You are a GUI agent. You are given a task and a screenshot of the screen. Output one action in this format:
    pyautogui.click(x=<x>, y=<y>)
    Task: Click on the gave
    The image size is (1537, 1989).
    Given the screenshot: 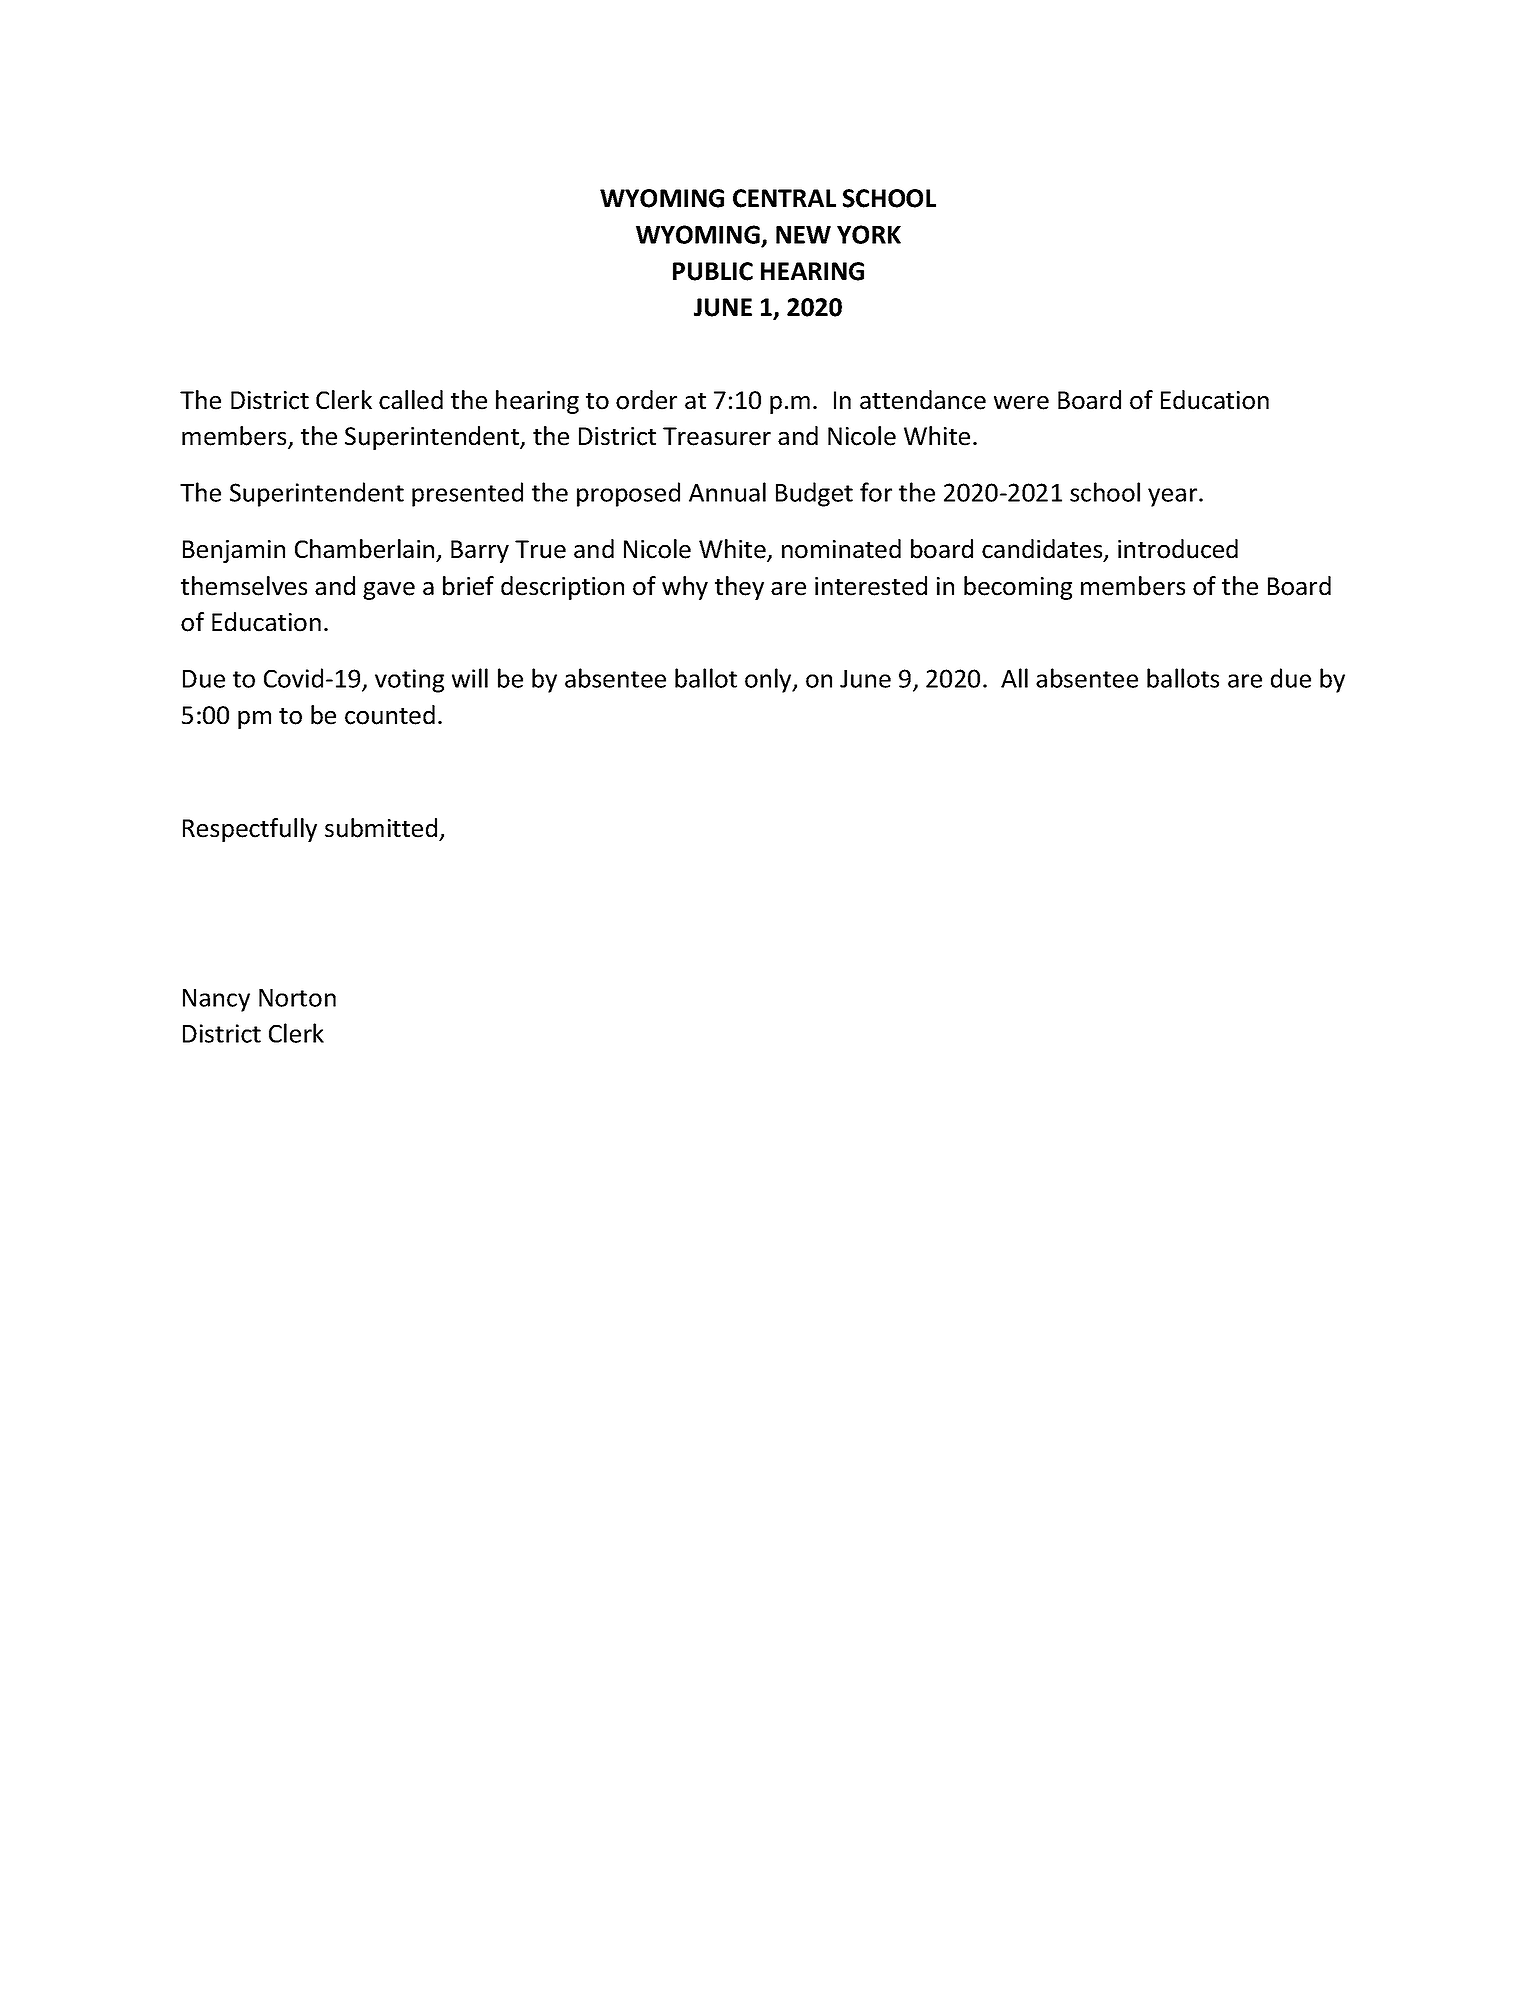 What is the action you would take?
    pyautogui.click(x=389, y=591)
